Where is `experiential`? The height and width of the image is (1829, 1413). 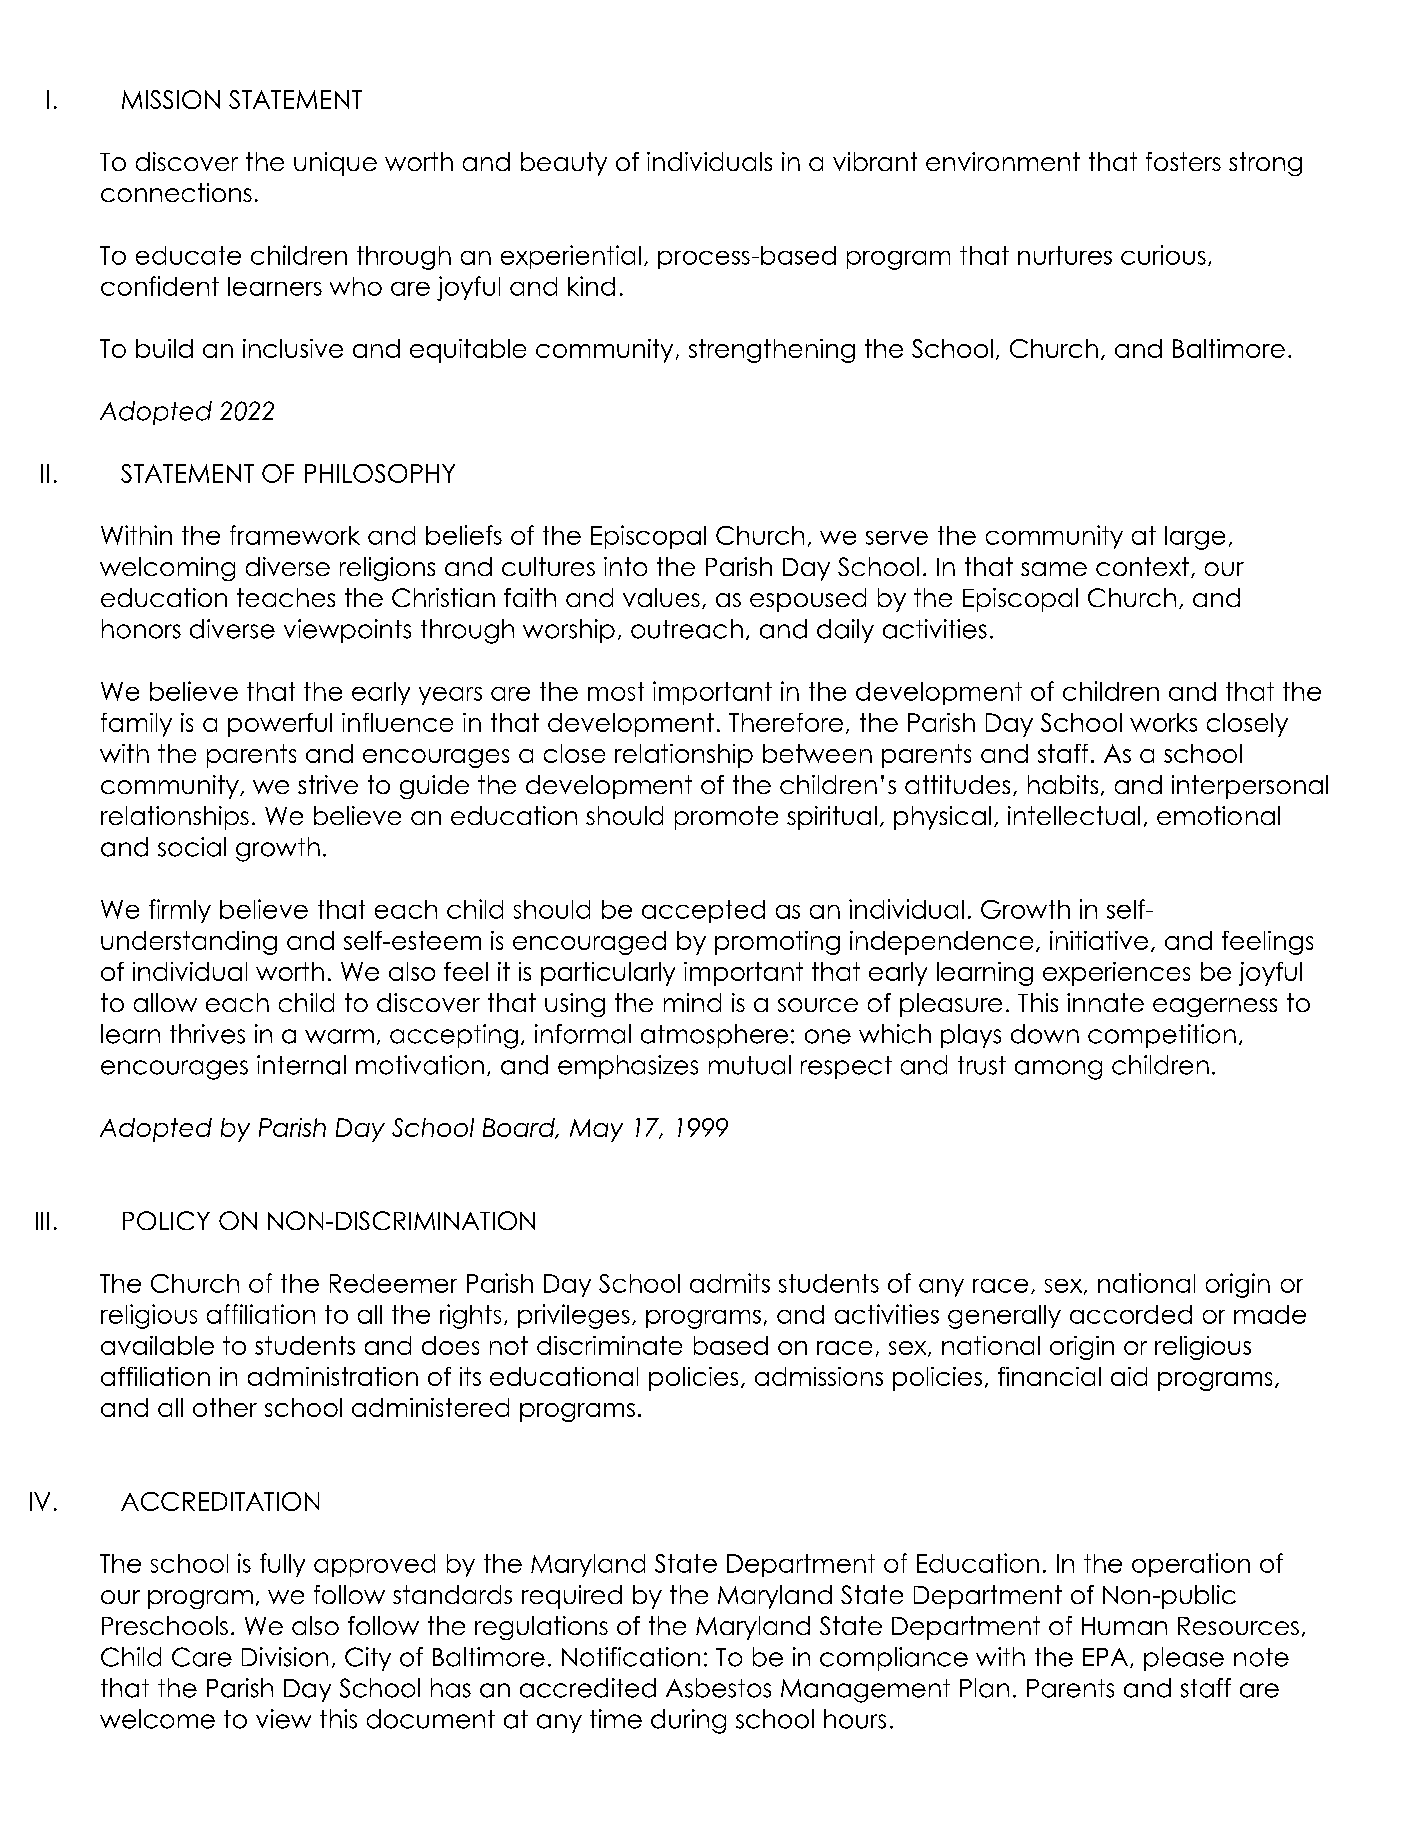
experiential is located at coordinates (571, 257).
